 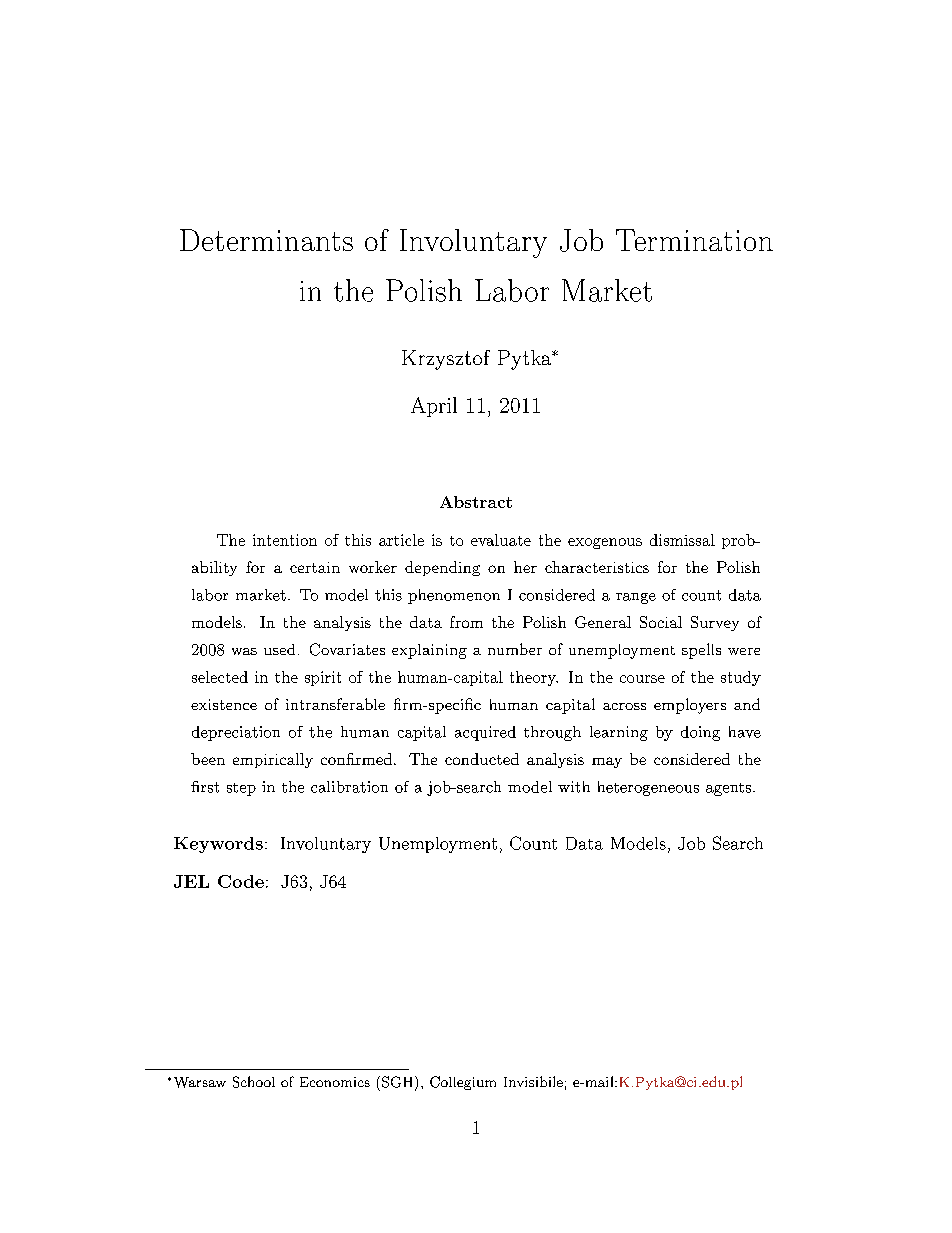 What do you see at coordinates (266, 240) in the screenshot?
I see `Determinants` at bounding box center [266, 240].
